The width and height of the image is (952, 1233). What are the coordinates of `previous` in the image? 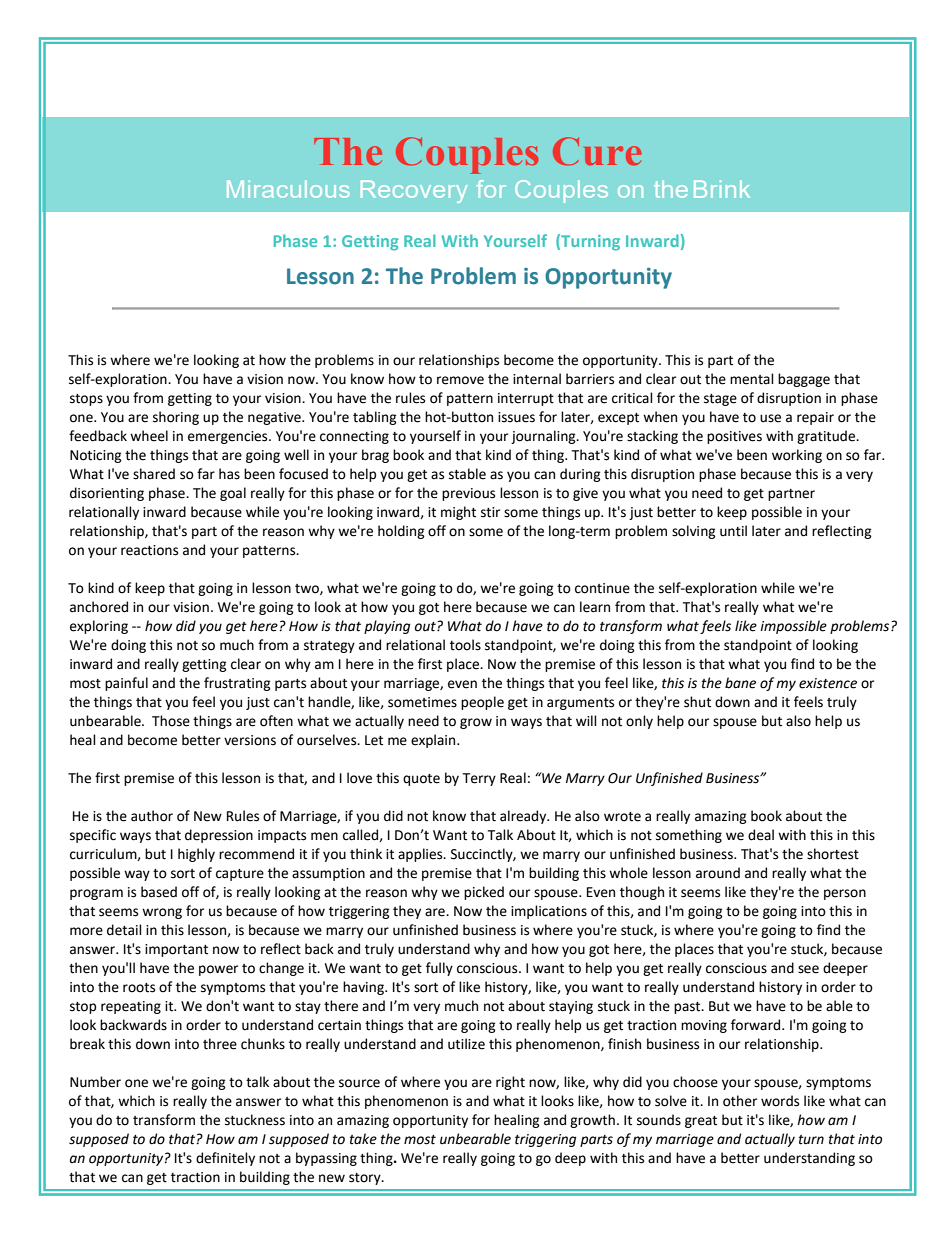 It's located at (468, 494).
